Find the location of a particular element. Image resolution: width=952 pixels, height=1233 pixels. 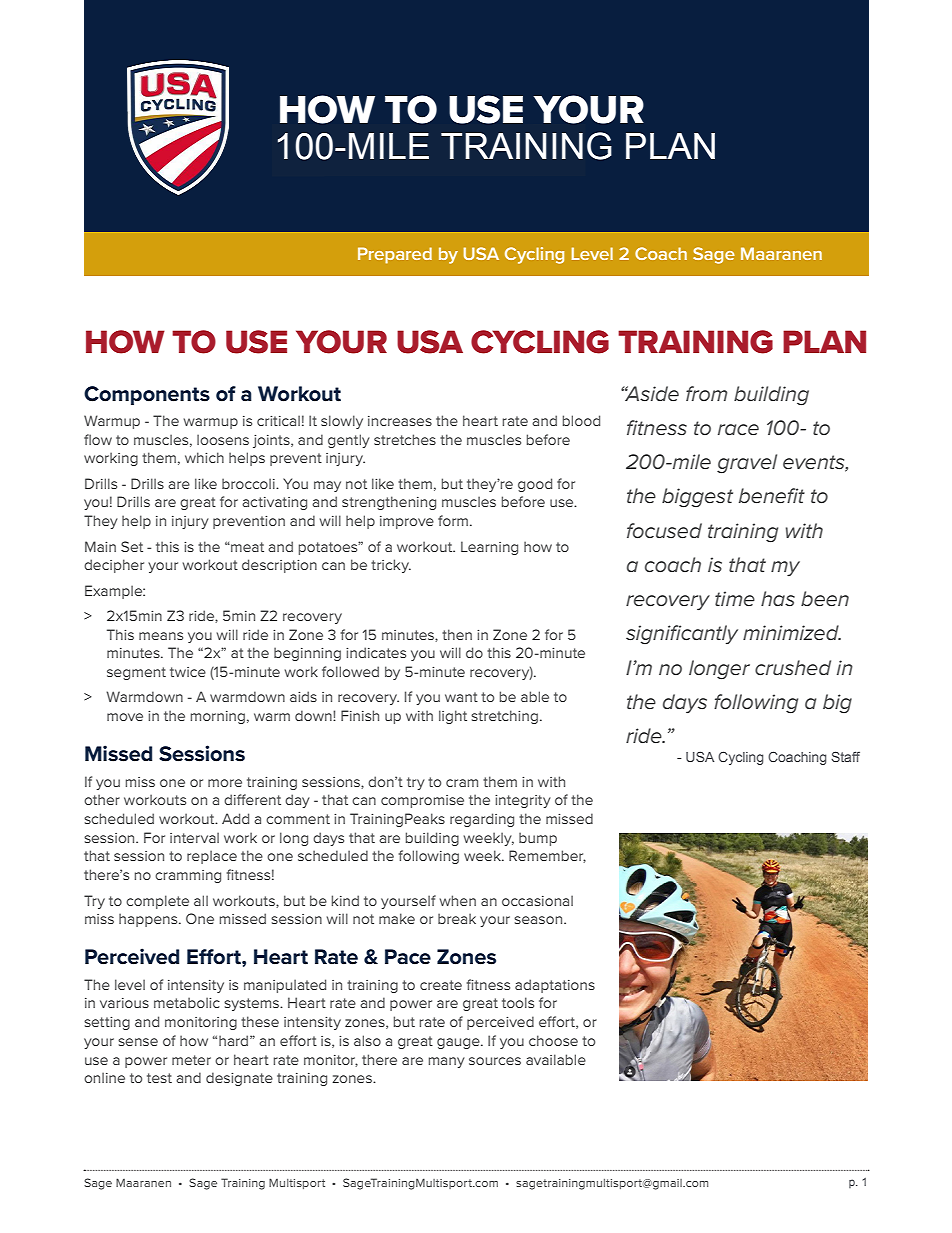

Prepared is located at coordinates (395, 255).
